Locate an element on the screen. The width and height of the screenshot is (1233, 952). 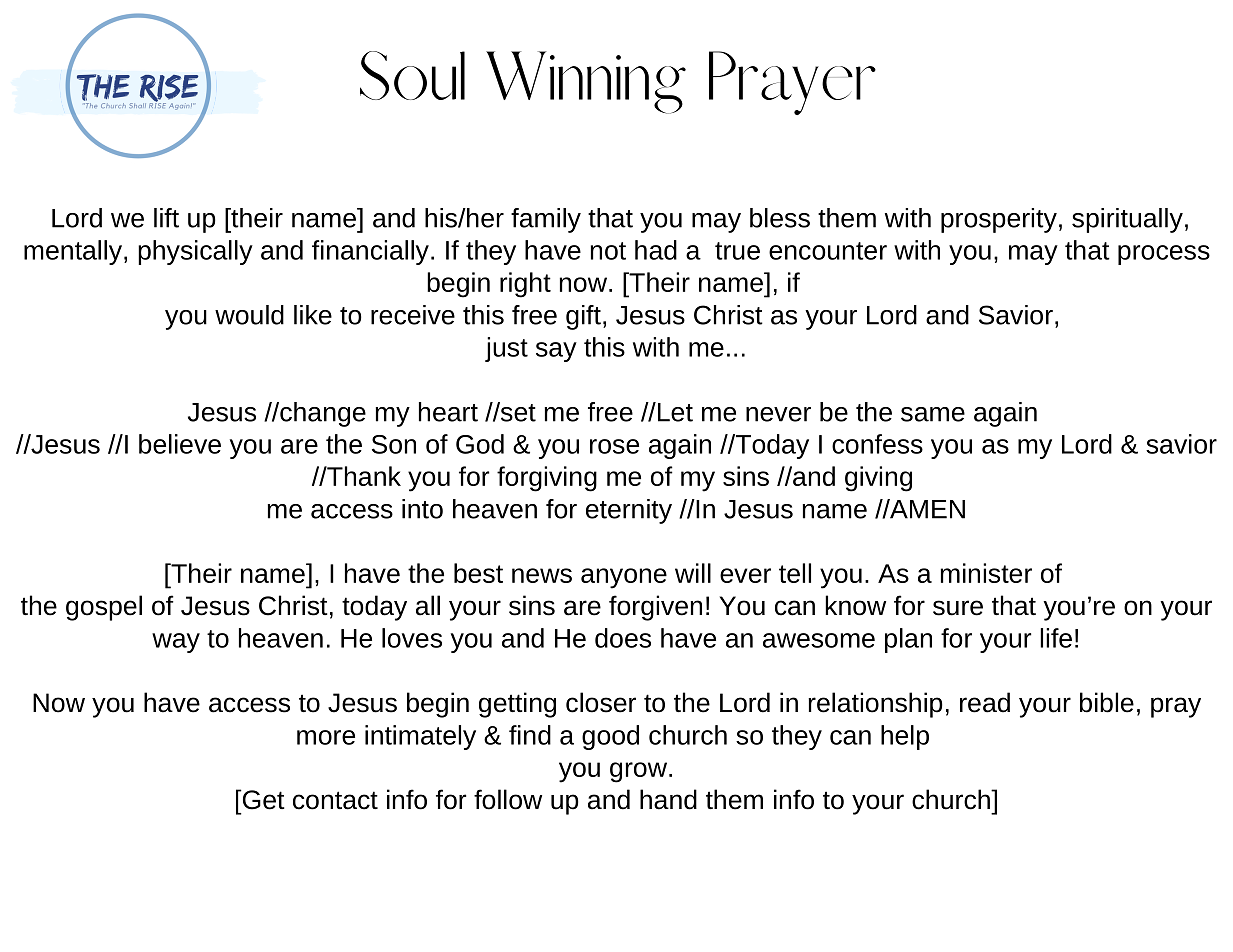
gospel is located at coordinates (104, 608).
